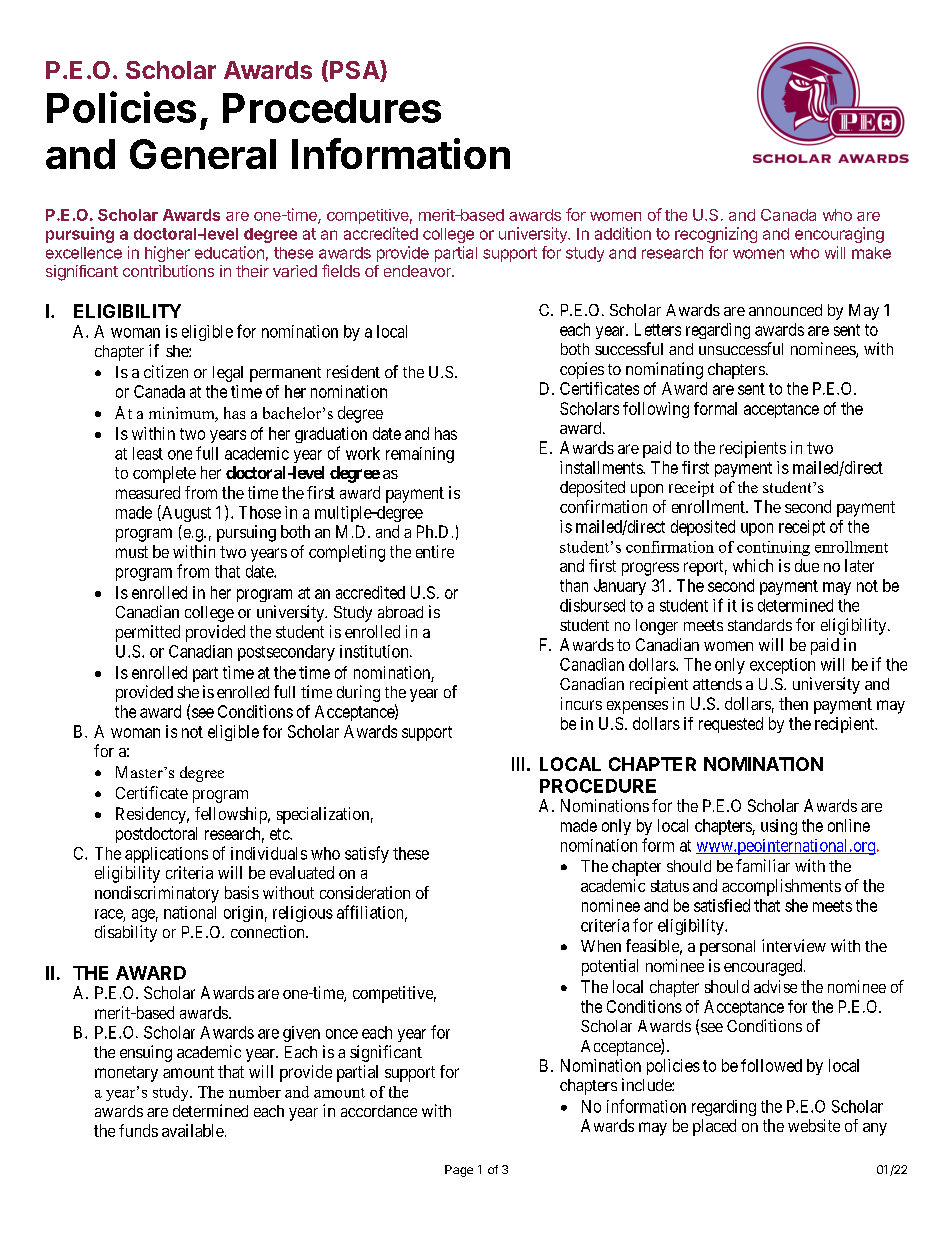 Image resolution: width=952 pixels, height=1233 pixels. Describe the element at coordinates (420, 455) in the document. I see `remaining` at that location.
